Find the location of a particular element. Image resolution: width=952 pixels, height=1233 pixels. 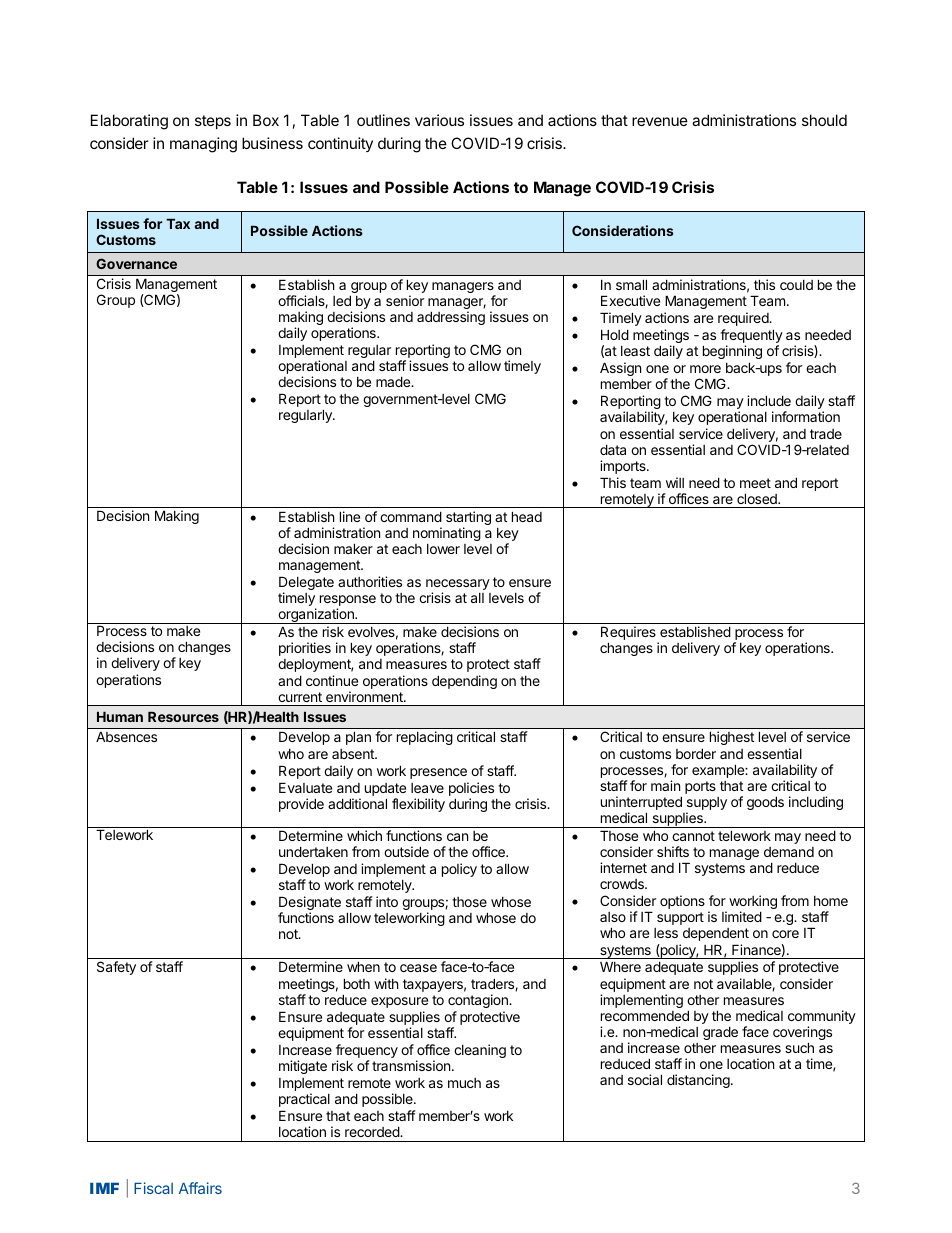

much is located at coordinates (464, 1083).
